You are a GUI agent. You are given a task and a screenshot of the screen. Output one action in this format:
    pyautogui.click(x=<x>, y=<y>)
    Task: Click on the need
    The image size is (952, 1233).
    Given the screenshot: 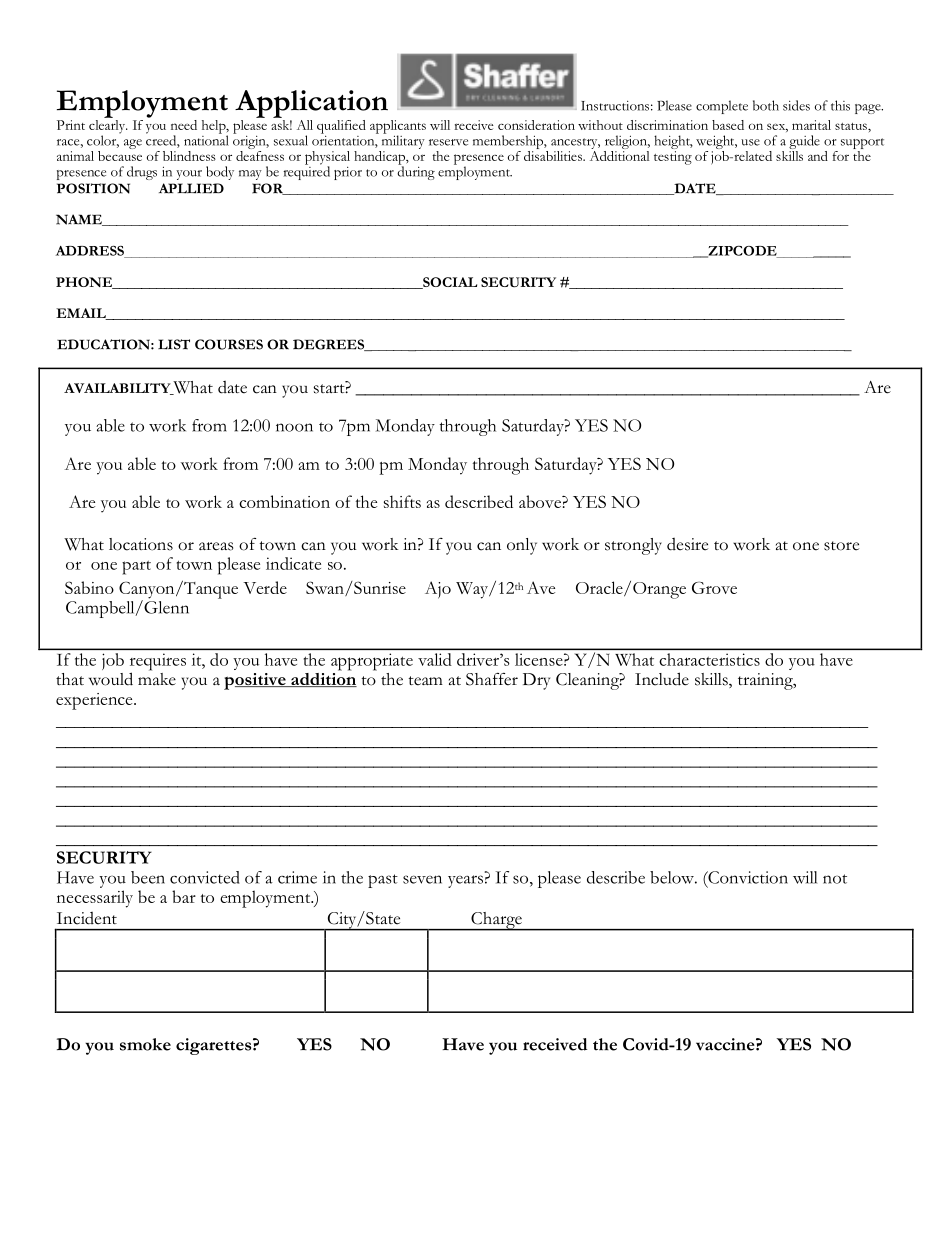 What is the action you would take?
    pyautogui.click(x=184, y=125)
